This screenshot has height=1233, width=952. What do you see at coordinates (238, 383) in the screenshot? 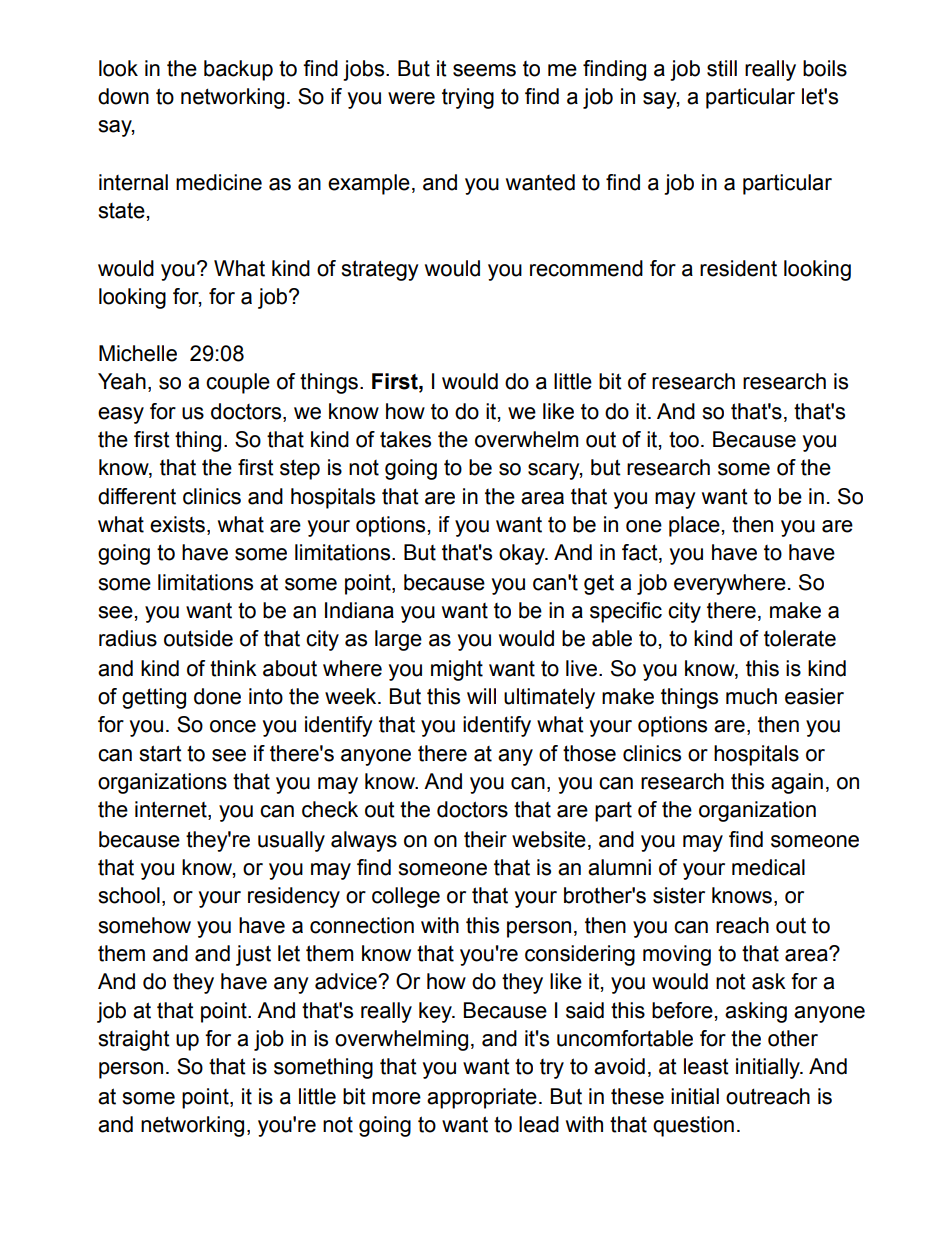
I see `couple` at bounding box center [238, 383].
